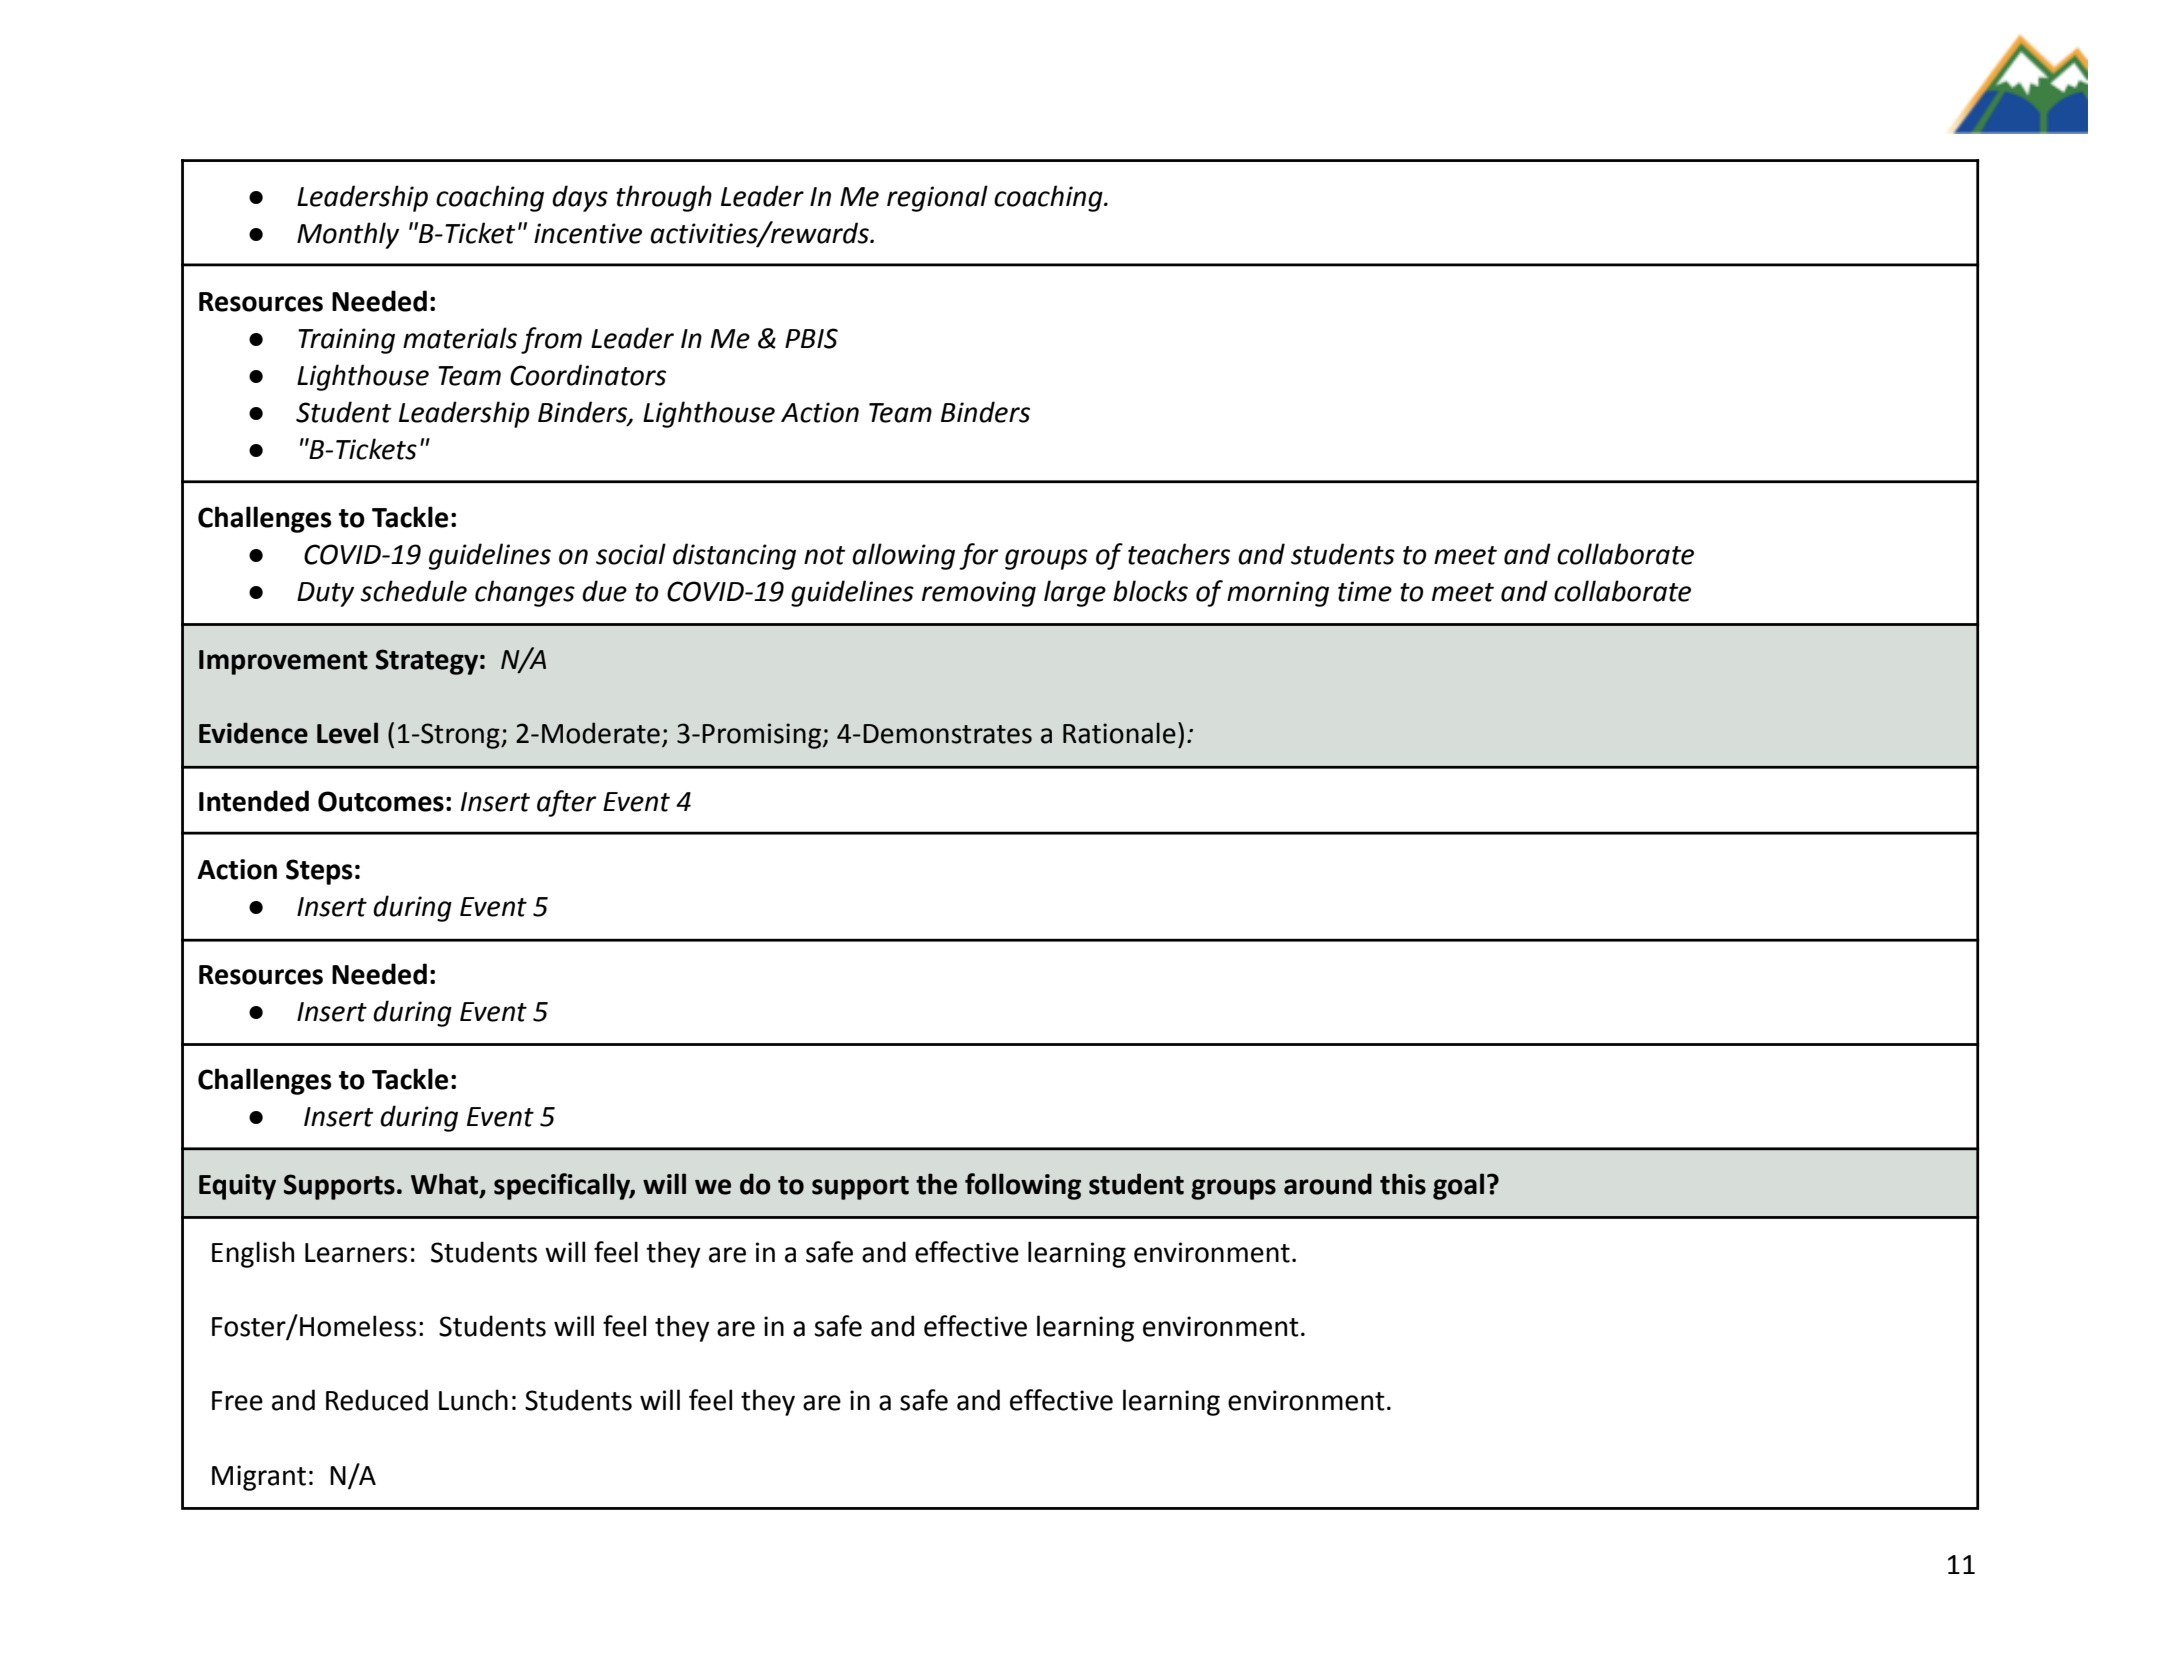 The image size is (2174, 1680). I want to click on teachers, so click(1179, 554).
